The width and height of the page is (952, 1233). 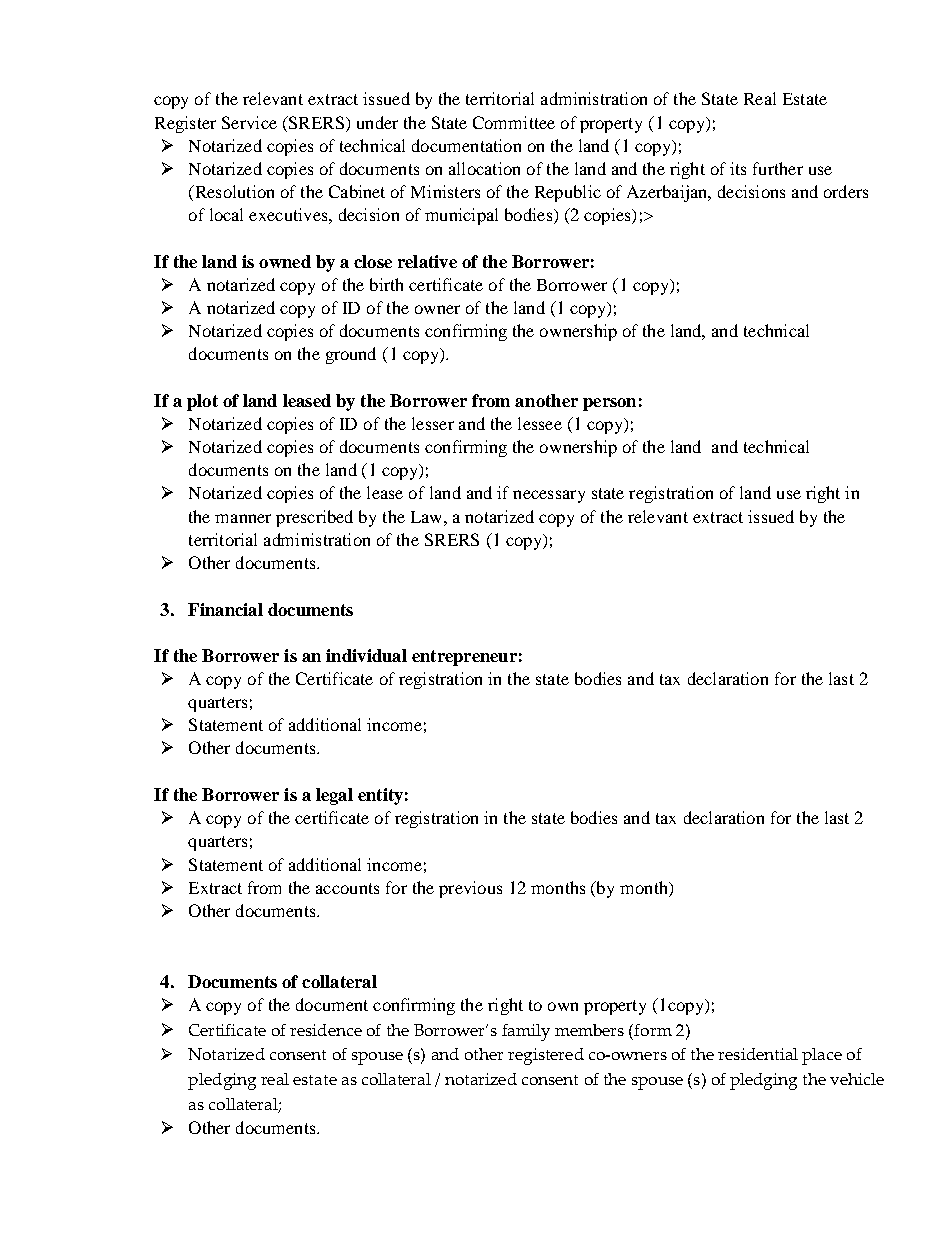 I want to click on residential, so click(x=758, y=1054).
